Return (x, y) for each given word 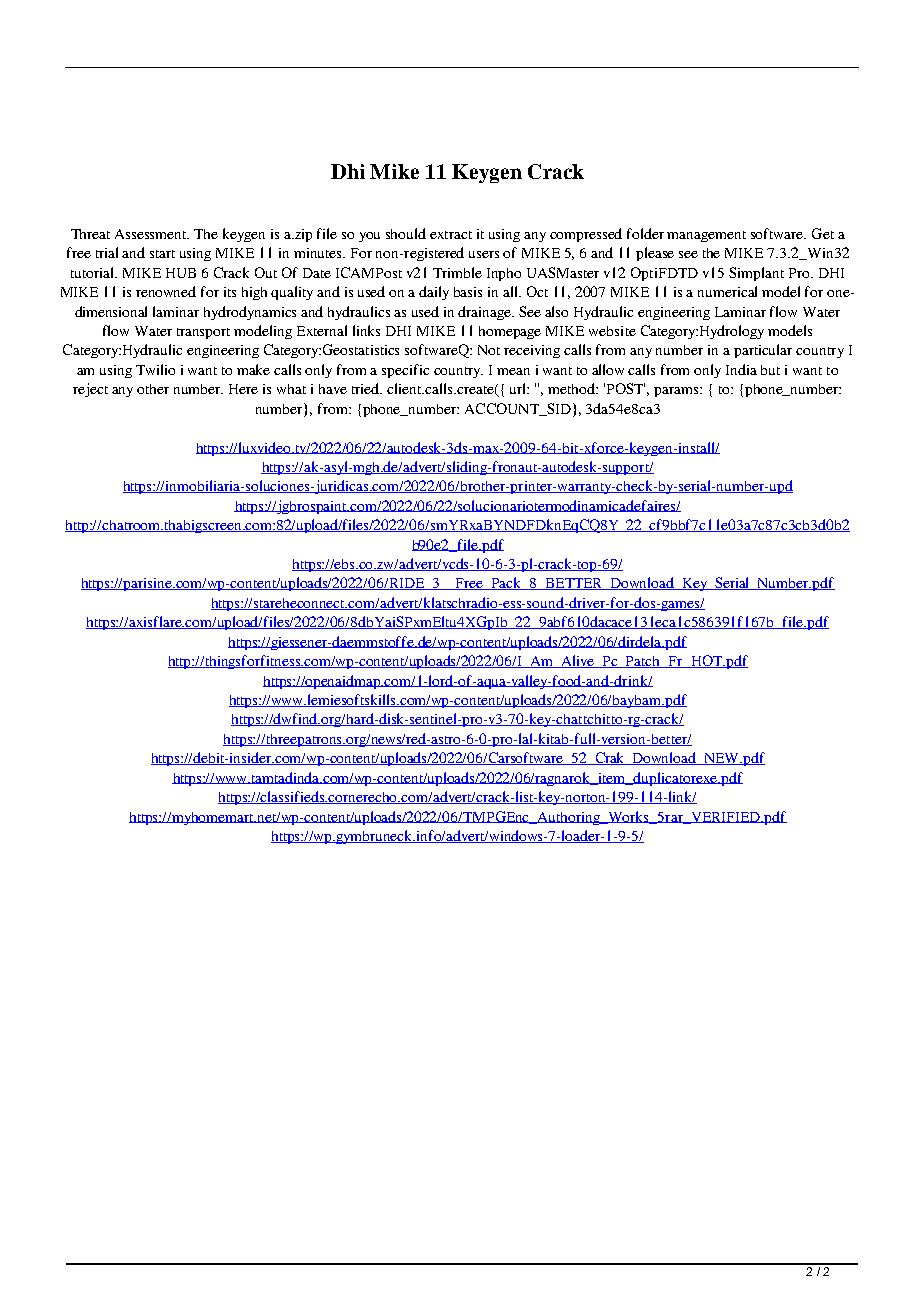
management (706, 236)
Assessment (152, 234)
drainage (486, 313)
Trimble (457, 272)
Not (489, 350)
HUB (181, 273)
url (519, 388)
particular (763, 351)
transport (203, 333)
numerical (727, 291)
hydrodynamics (250, 313)
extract (451, 235)
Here (243, 389)
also (556, 311)
